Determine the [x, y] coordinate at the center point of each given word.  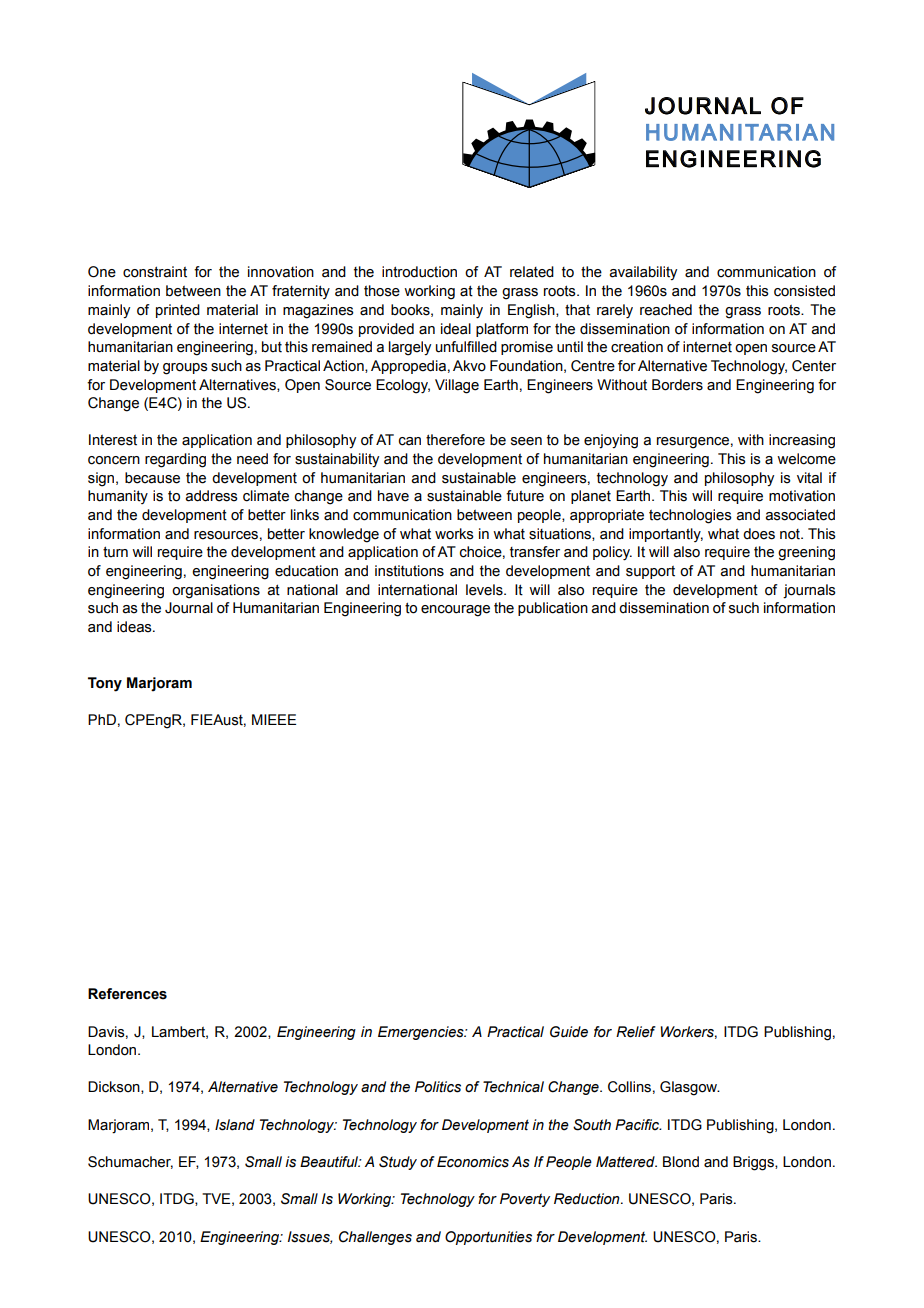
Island [235, 1125]
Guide [569, 1032]
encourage [455, 611]
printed [178, 311]
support [650, 572]
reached [666, 310]
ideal [456, 329]
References [127, 994]
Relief [636, 1032]
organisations [216, 591]
